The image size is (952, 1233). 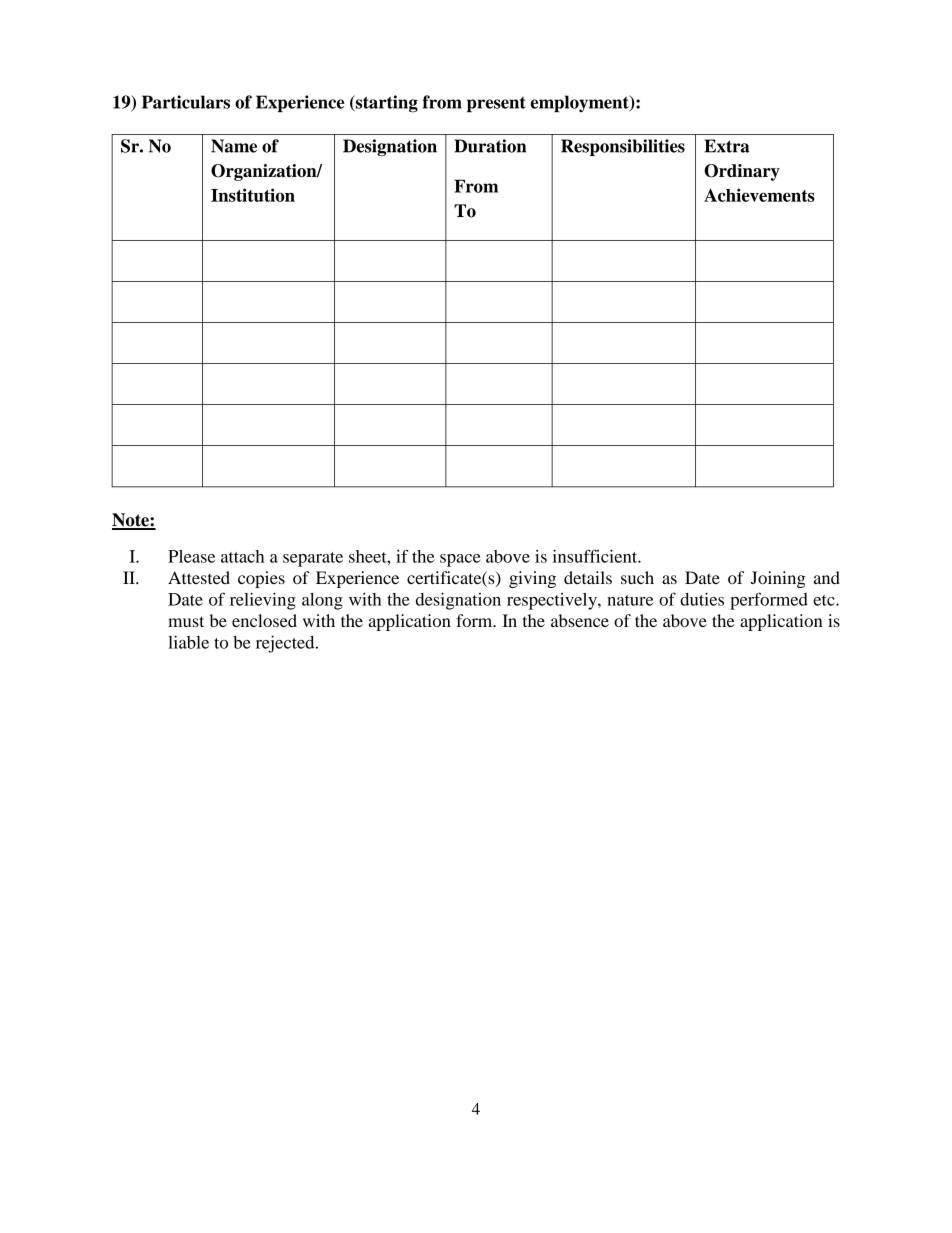 What do you see at coordinates (580, 620) in the screenshot?
I see `absence` at bounding box center [580, 620].
